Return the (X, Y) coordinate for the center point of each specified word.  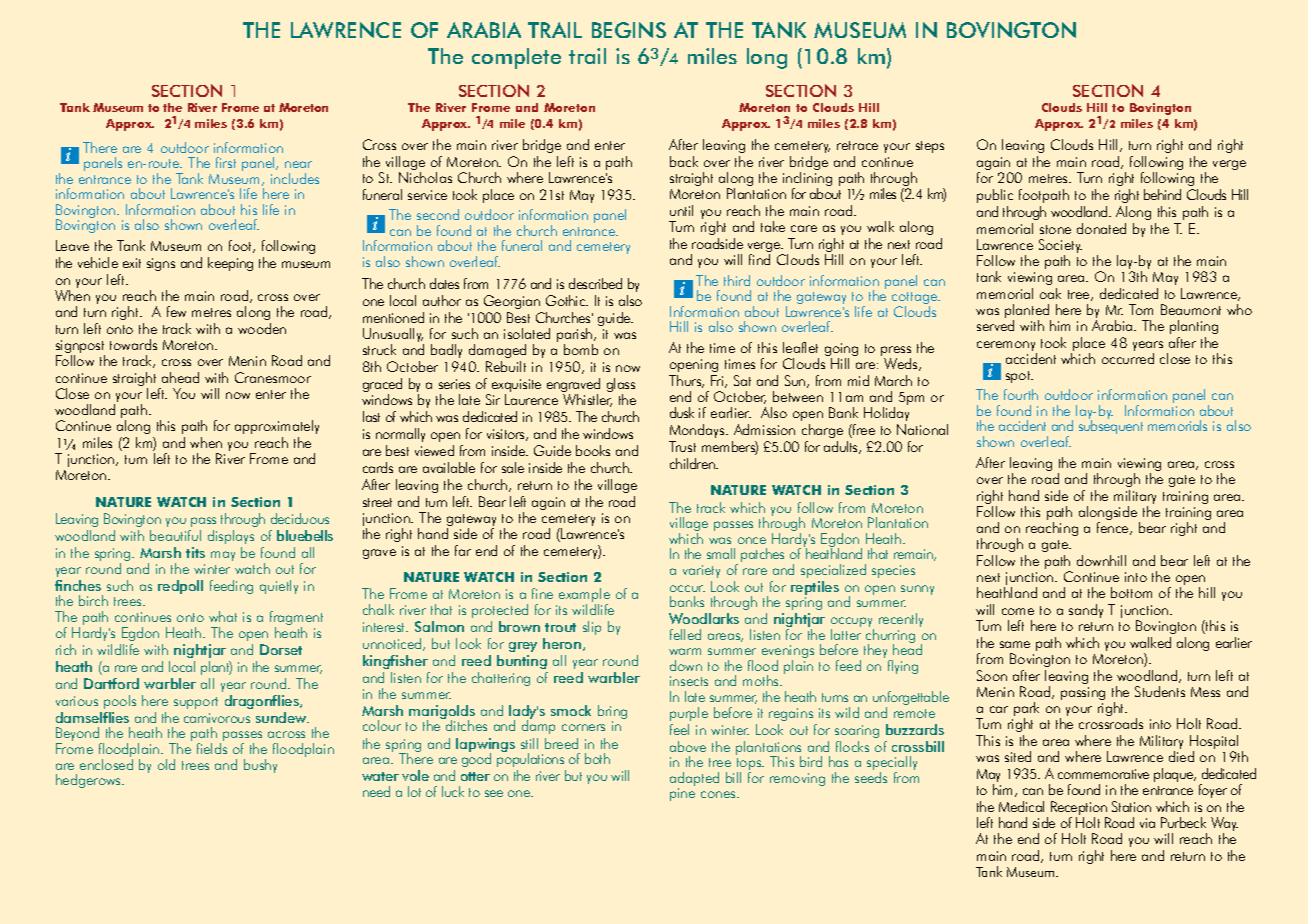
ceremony (1007, 347)
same (1015, 644)
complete (516, 58)
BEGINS (629, 30)
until (681, 210)
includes (295, 178)
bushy (260, 766)
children (693, 463)
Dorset (281, 649)
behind (1162, 194)
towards (133, 344)
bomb (581, 349)
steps (930, 147)
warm (685, 651)
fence (1114, 528)
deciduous (300, 518)
